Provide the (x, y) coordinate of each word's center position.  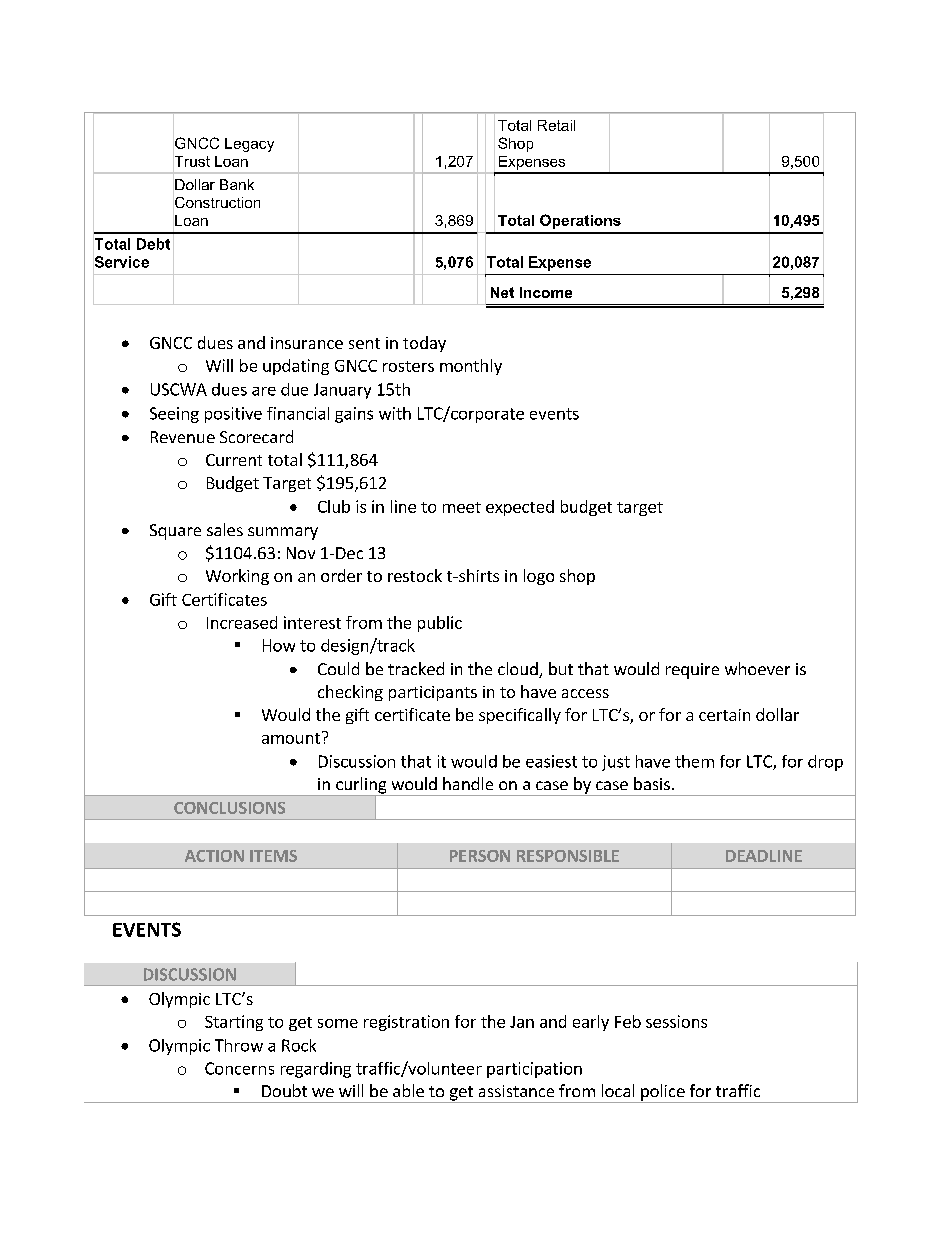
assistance (516, 1091)
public (440, 624)
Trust (191, 161)
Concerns (239, 1068)
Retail (556, 125)
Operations (580, 221)
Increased (242, 622)
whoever (757, 668)
